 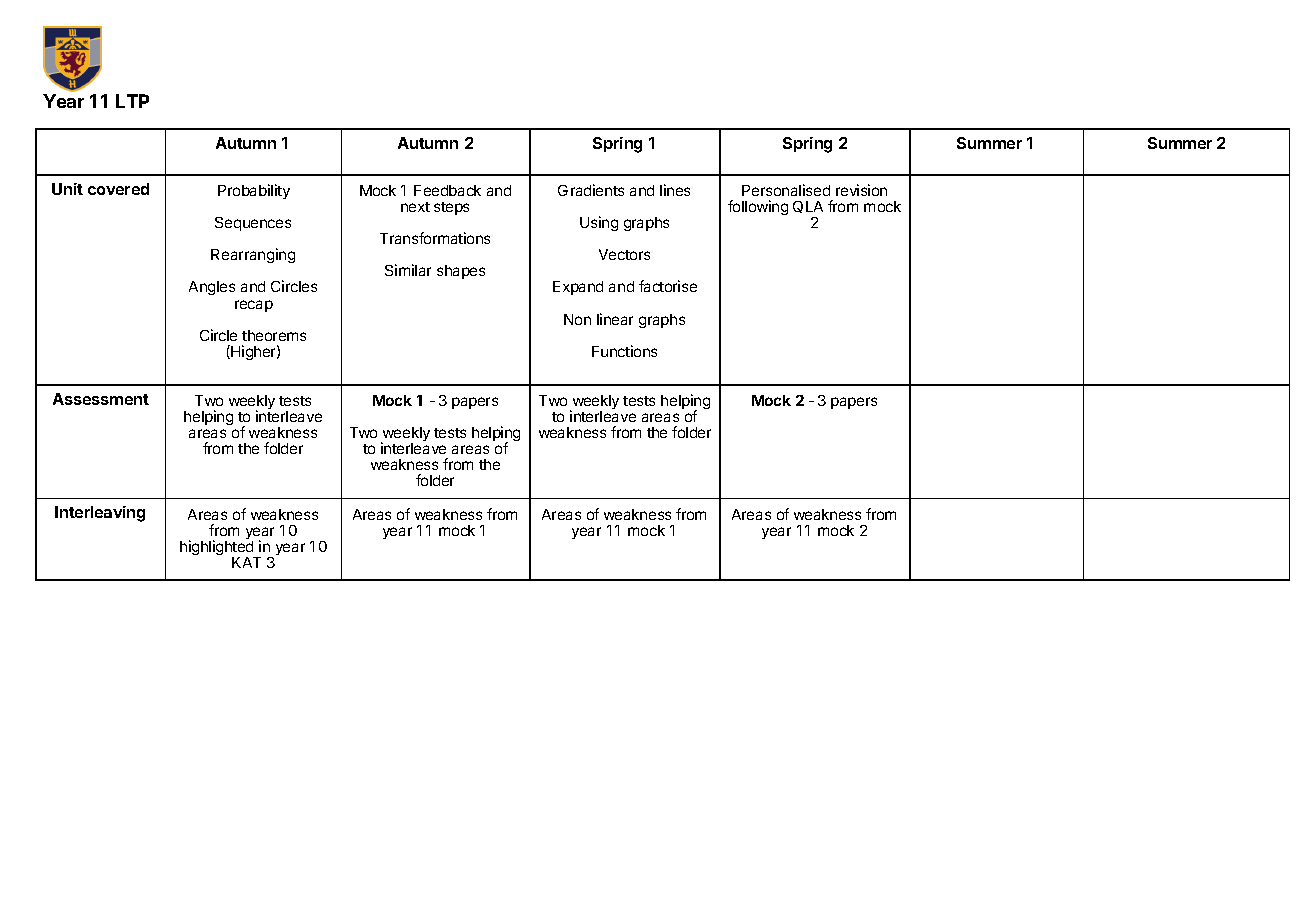 I want to click on Functions, so click(x=624, y=351).
